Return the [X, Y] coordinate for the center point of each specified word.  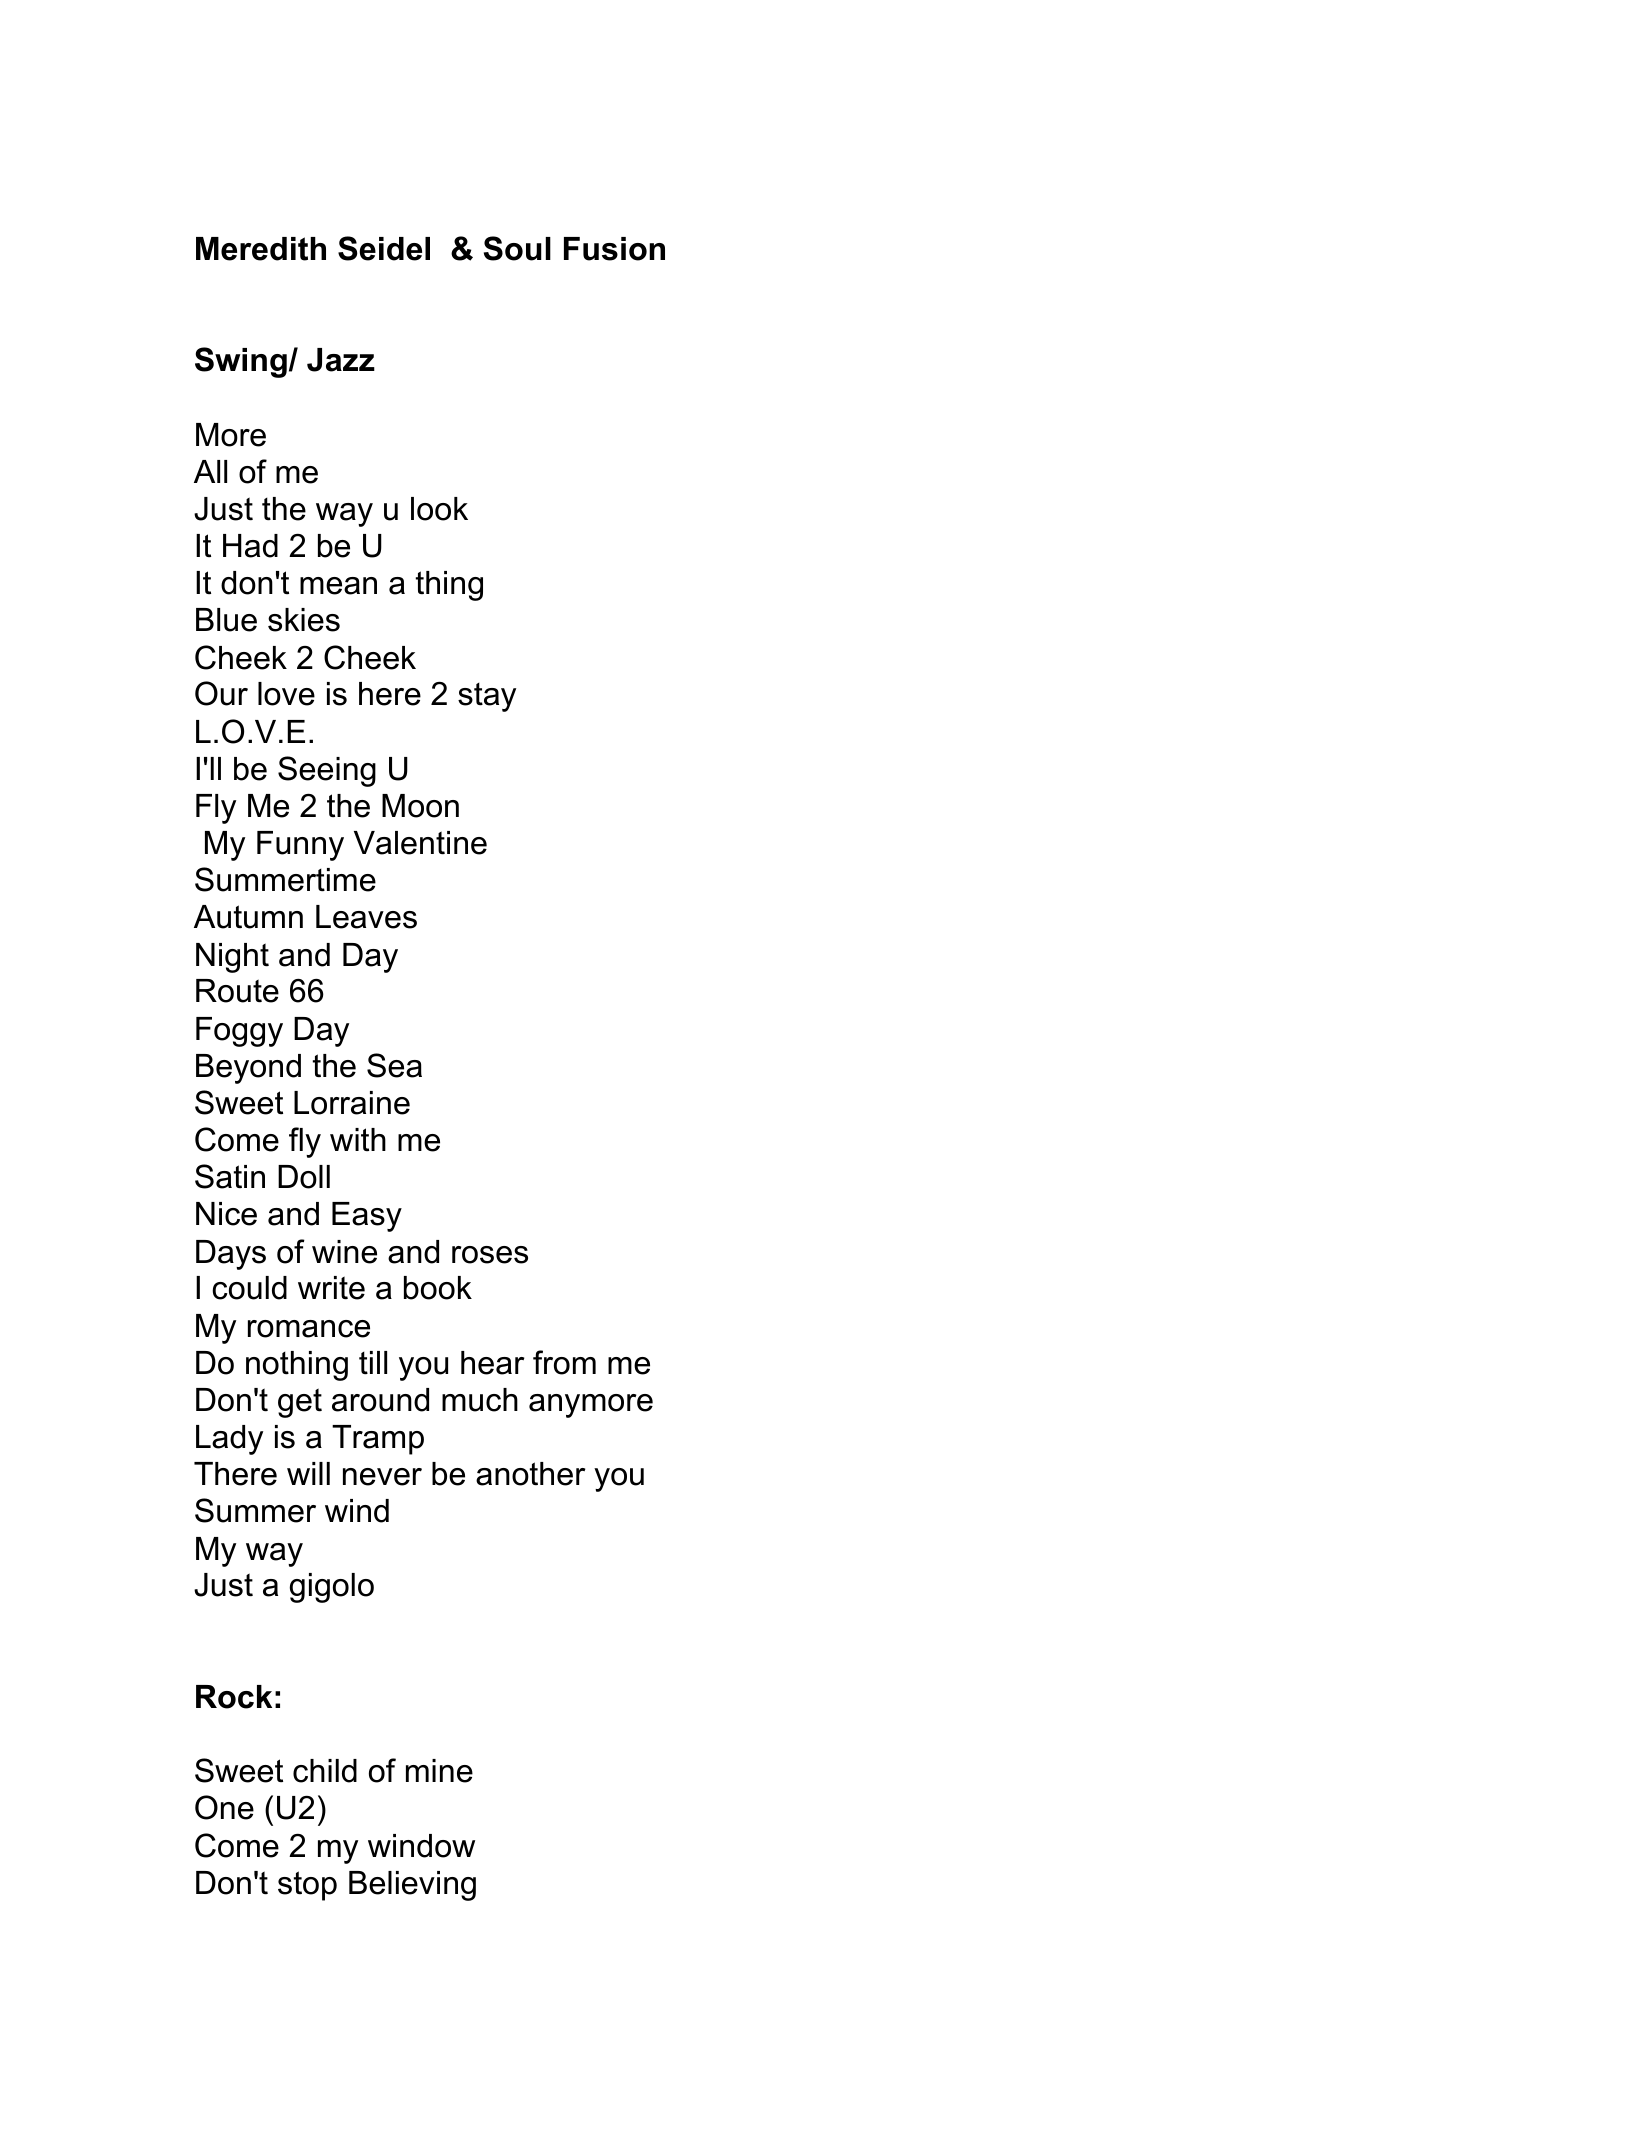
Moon [420, 806]
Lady [229, 1440]
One [224, 1807]
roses [490, 1255]
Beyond [248, 1069]
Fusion [614, 249]
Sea [394, 1065]
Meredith [261, 249]
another [530, 1474]
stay [487, 697]
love [286, 694]
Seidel [384, 248]
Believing [412, 1886]
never [382, 1477]
